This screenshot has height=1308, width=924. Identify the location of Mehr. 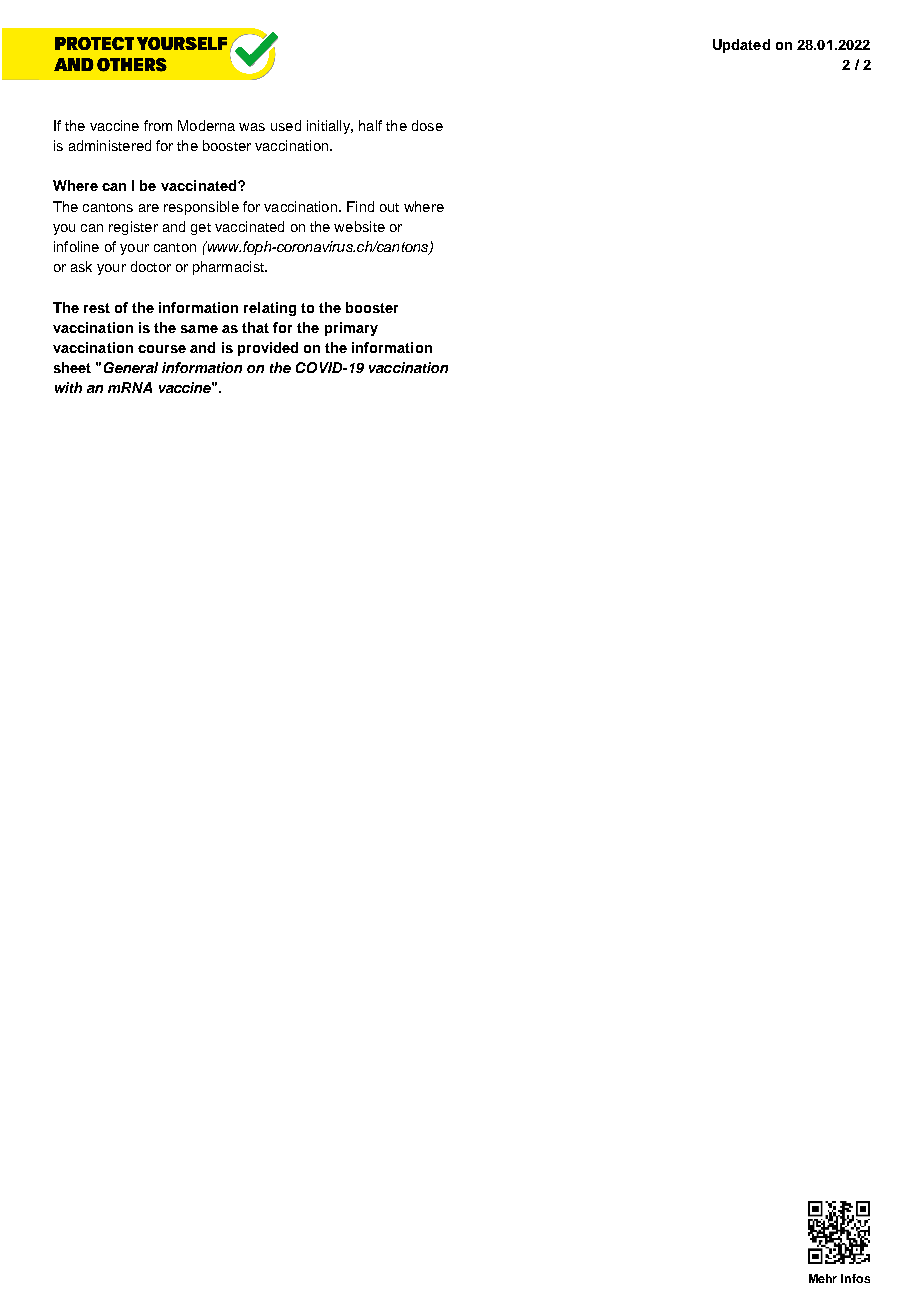
(823, 1278).
